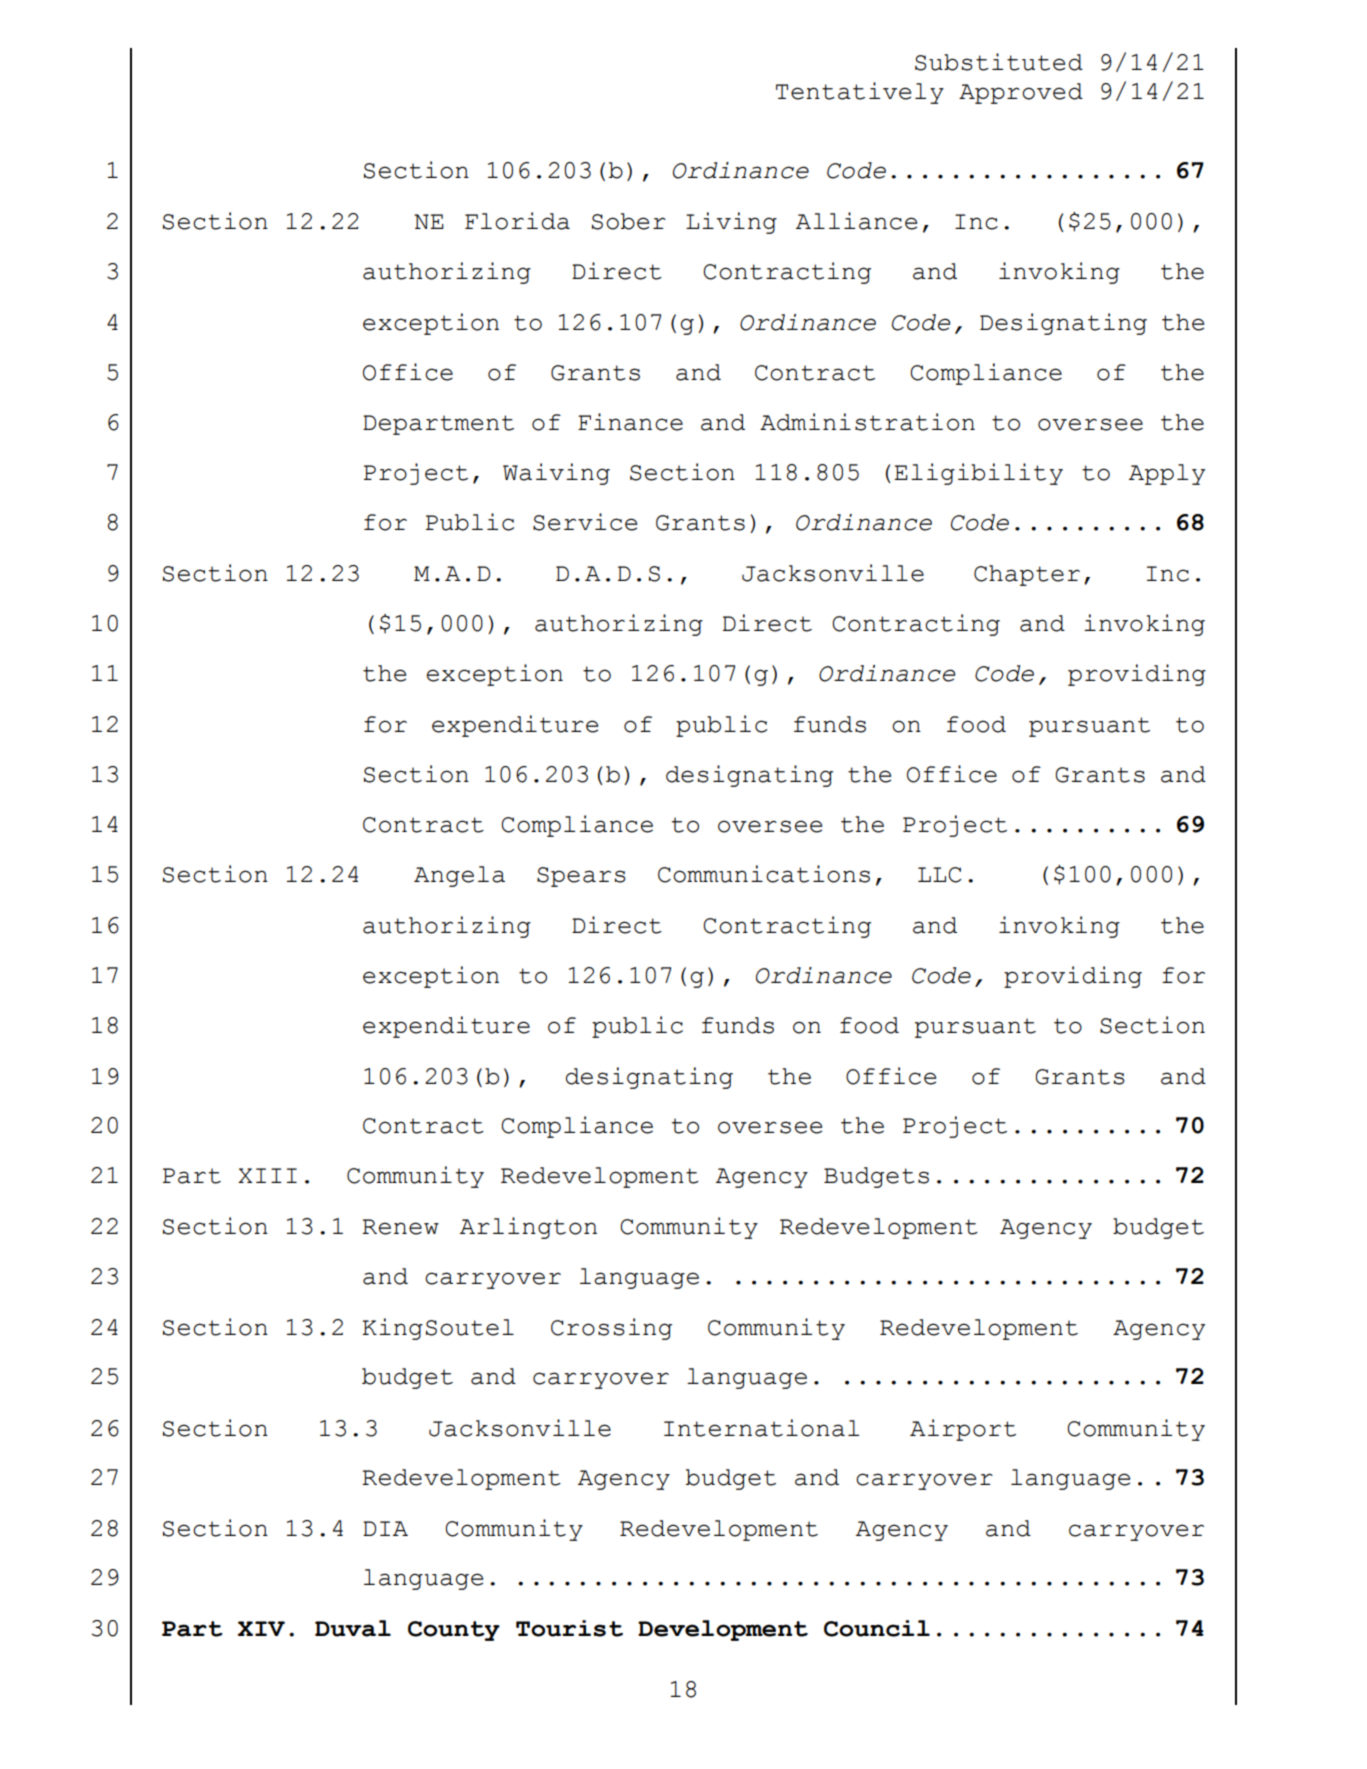 This document has height=1769, width=1367. Describe the element at coordinates (731, 223) in the document. I see `Living` at that location.
